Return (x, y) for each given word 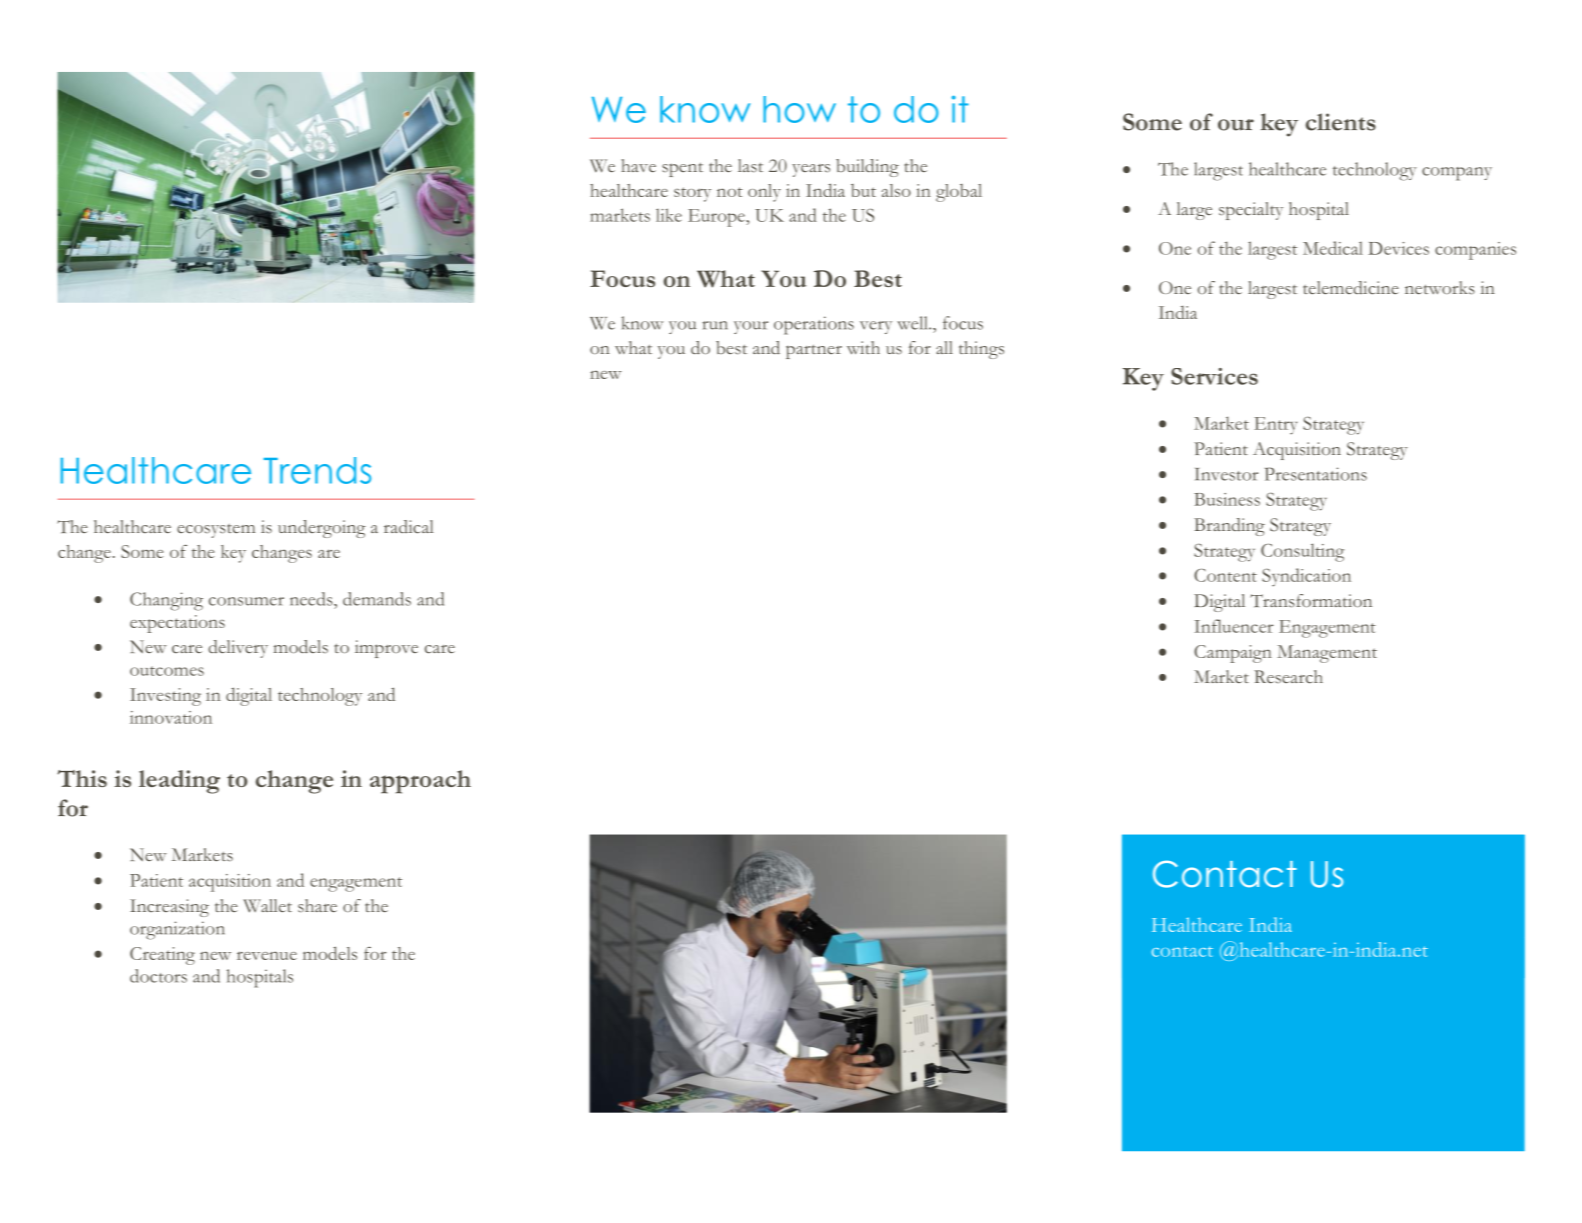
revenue (267, 955)
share (317, 906)
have (638, 165)
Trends (317, 470)
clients (1341, 122)
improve (386, 649)
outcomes (167, 671)
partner (814, 351)
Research (1288, 677)
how (799, 109)
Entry (1276, 426)
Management (1327, 654)
